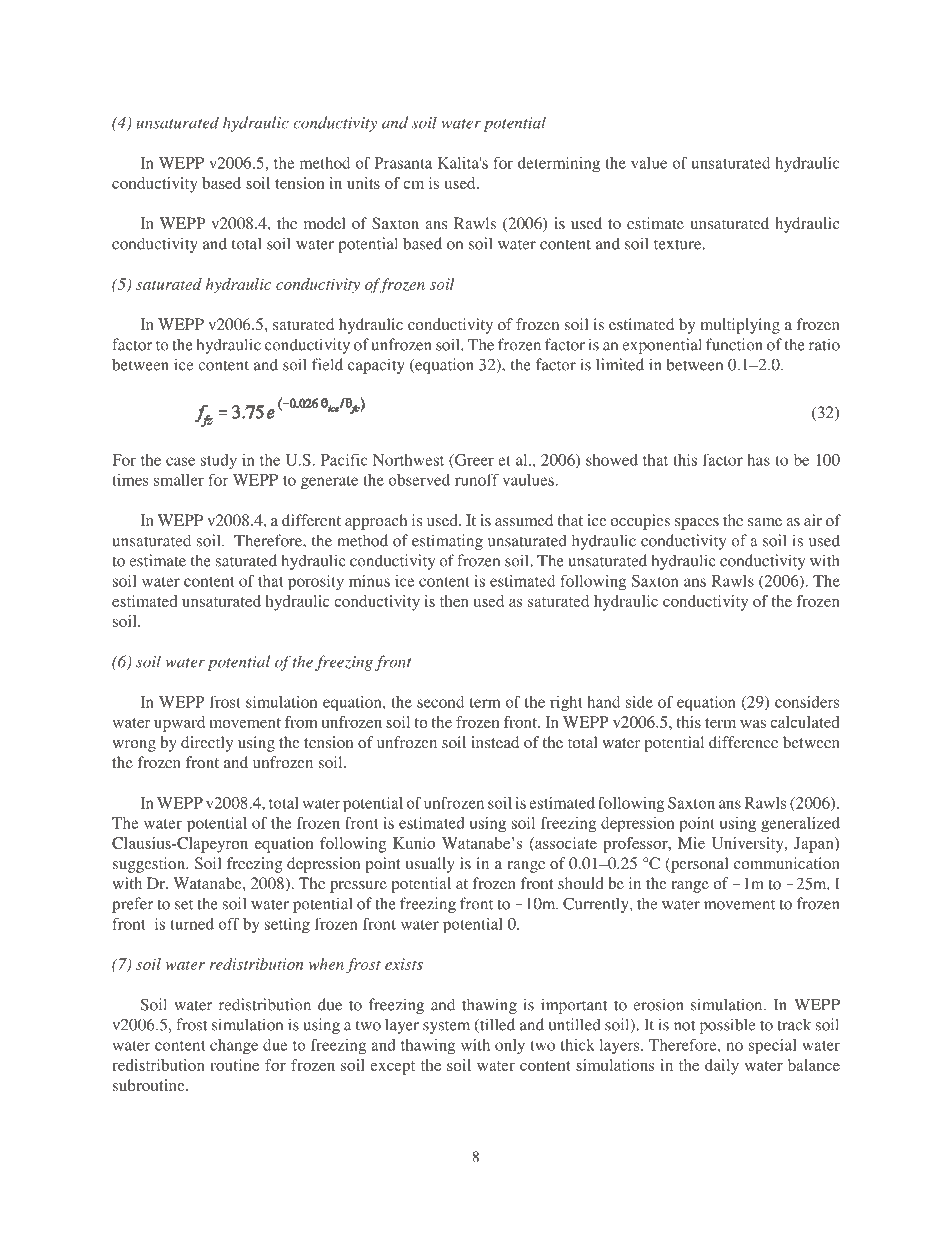 This screenshot has width=952, height=1233. I want to click on directly, so click(207, 744).
